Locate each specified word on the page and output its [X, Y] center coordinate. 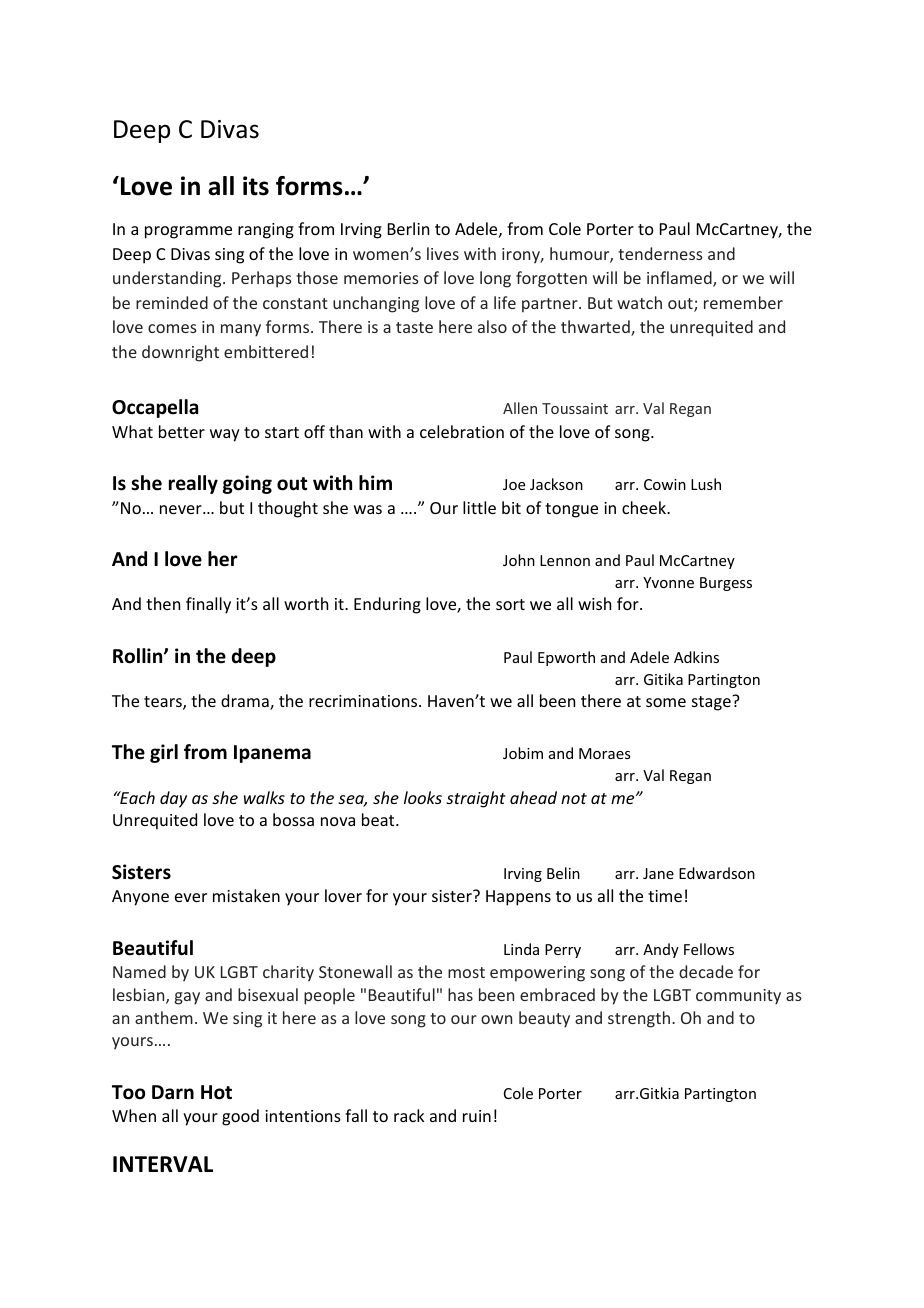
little [479, 507]
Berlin [408, 228]
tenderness [660, 253]
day [173, 799]
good [240, 1117]
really [193, 484]
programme [188, 232]
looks [423, 797]
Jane [658, 873]
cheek [645, 507]
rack [409, 1115]
